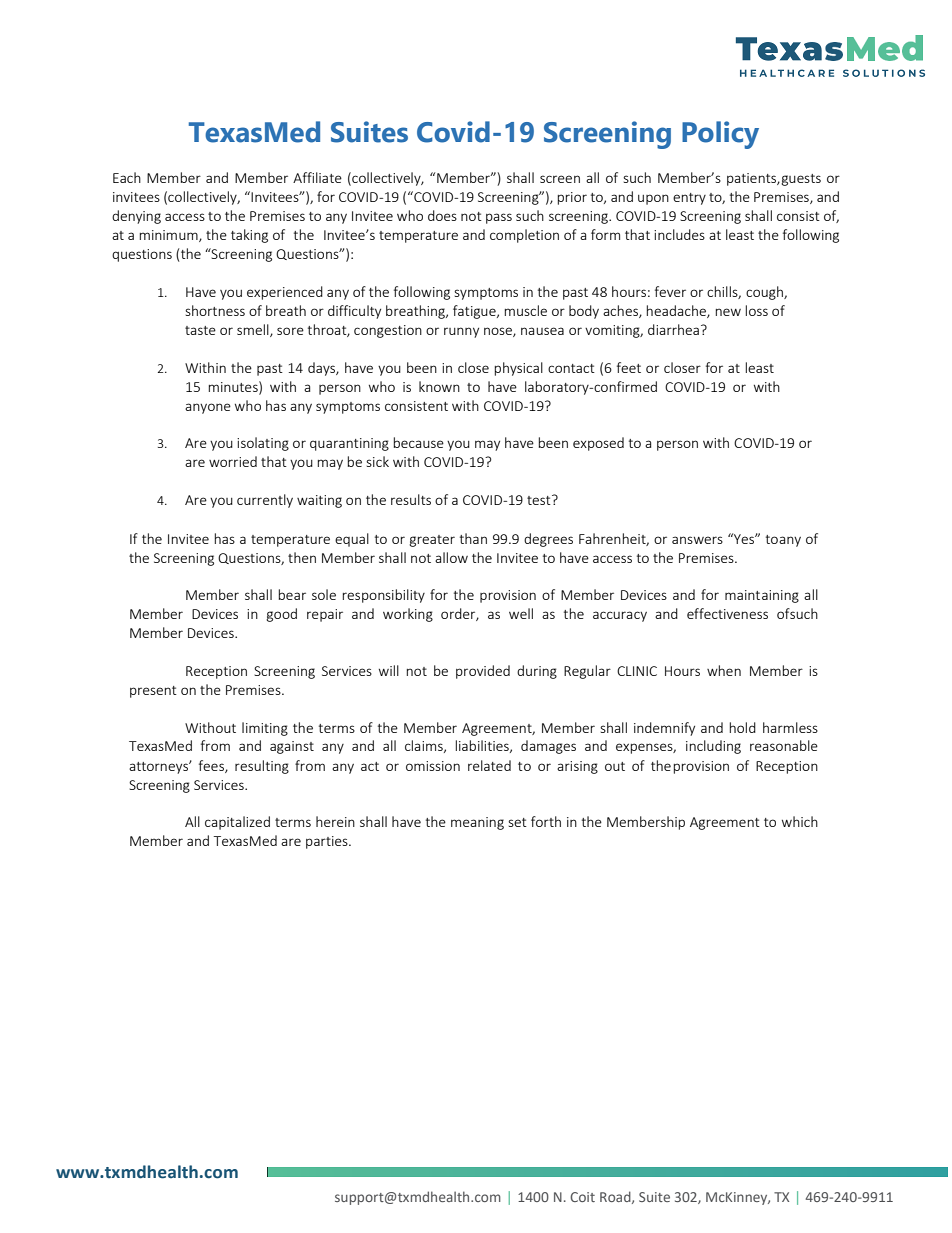 The width and height of the screenshot is (952, 1233). Describe the element at coordinates (728, 312) in the screenshot. I see `new` at that location.
